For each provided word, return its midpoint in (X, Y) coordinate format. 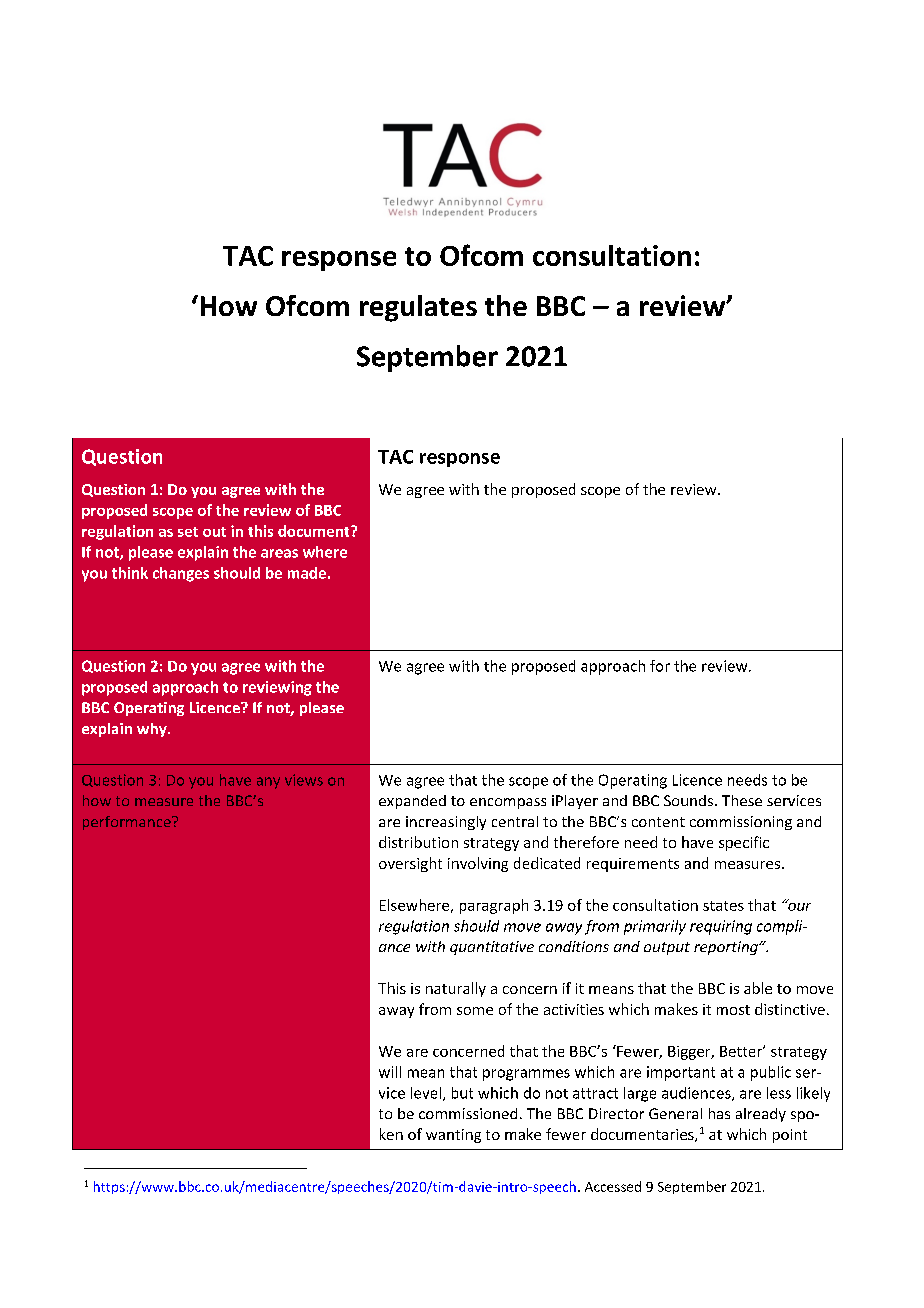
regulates (418, 308)
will (390, 1072)
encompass (508, 803)
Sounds (688, 800)
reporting (727, 948)
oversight (410, 864)
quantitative (492, 948)
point (790, 1136)
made (307, 573)
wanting (453, 1136)
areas (279, 553)
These (742, 800)
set (188, 532)
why (153, 730)
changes (181, 574)
